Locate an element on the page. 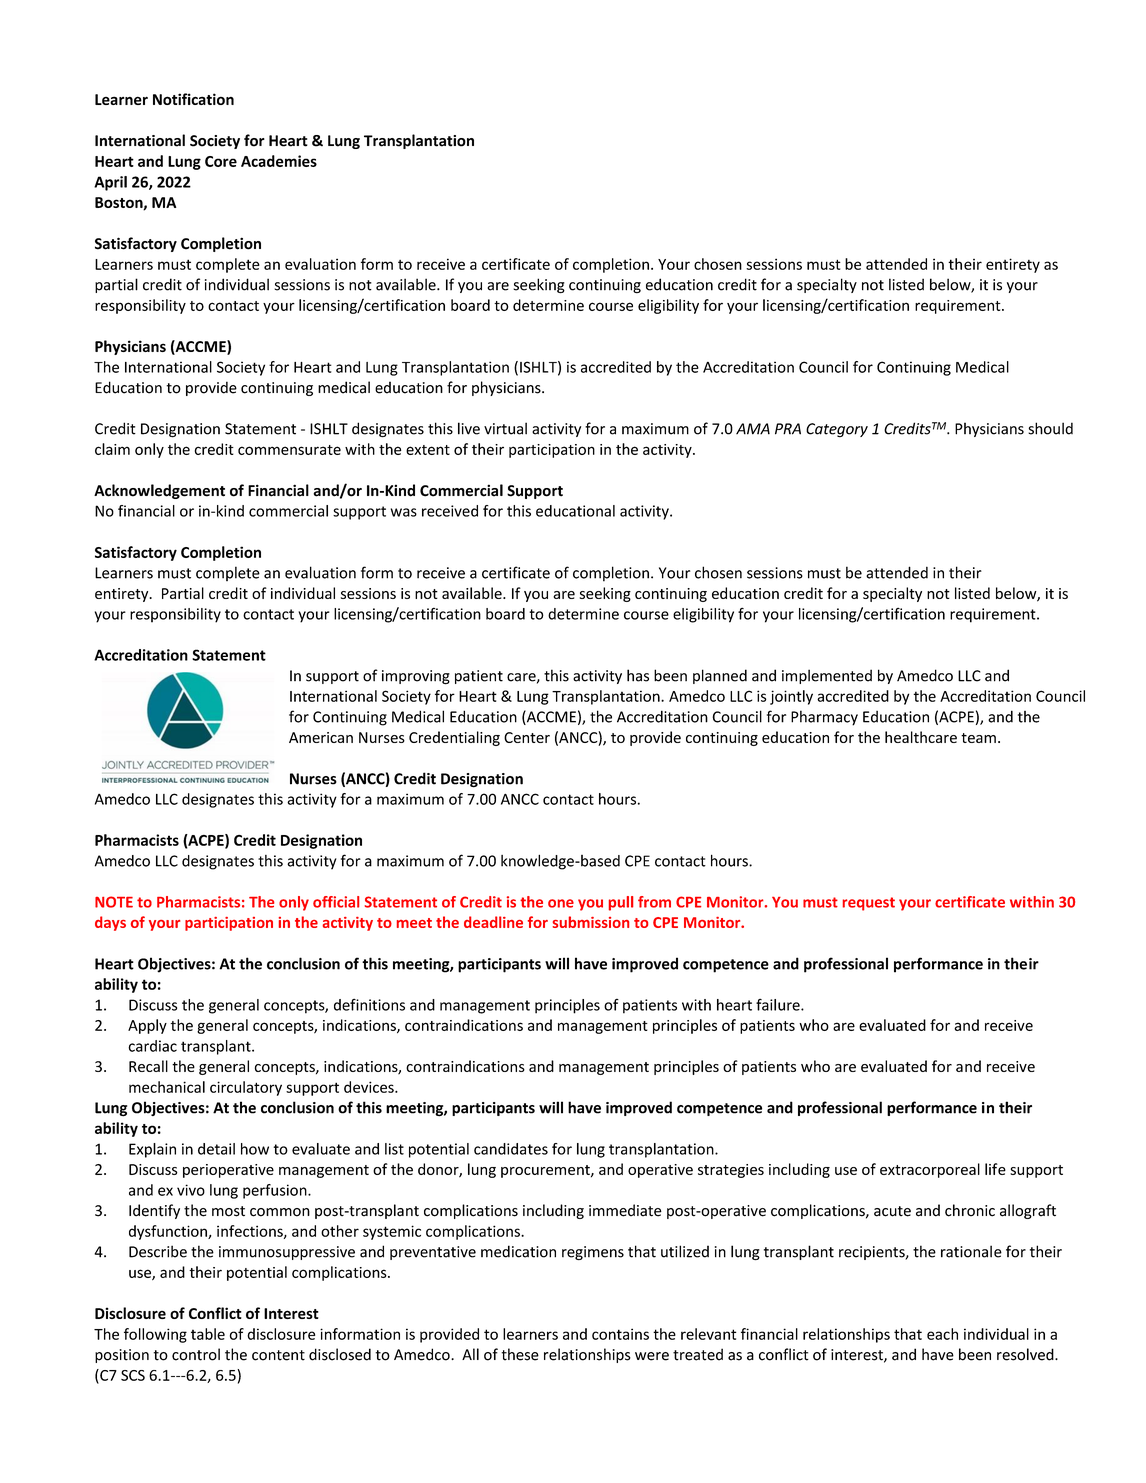 Image resolution: width=1146 pixels, height=1483 pixels. request is located at coordinates (869, 904).
